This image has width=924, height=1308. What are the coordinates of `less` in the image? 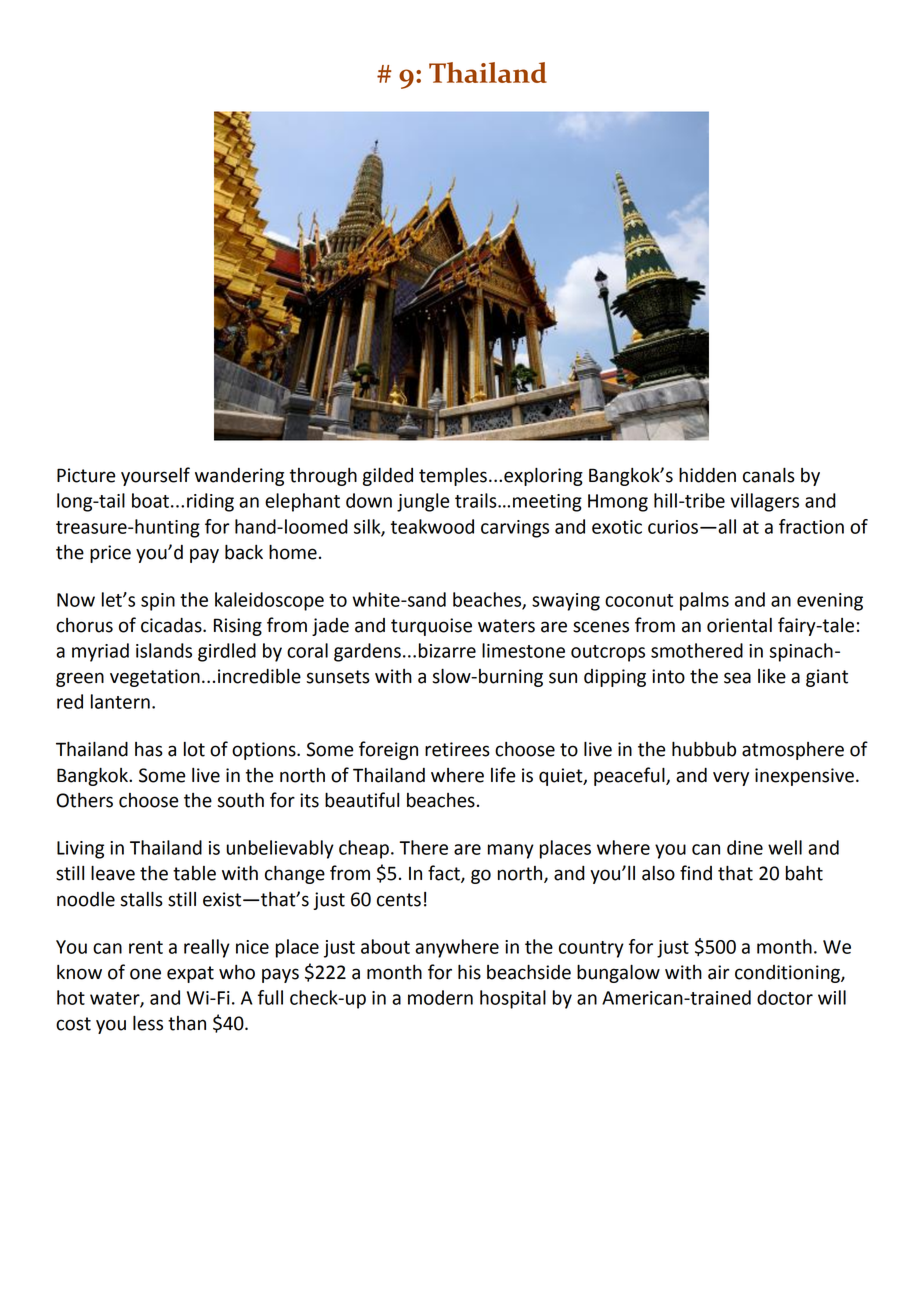 It's located at (148, 1023).
